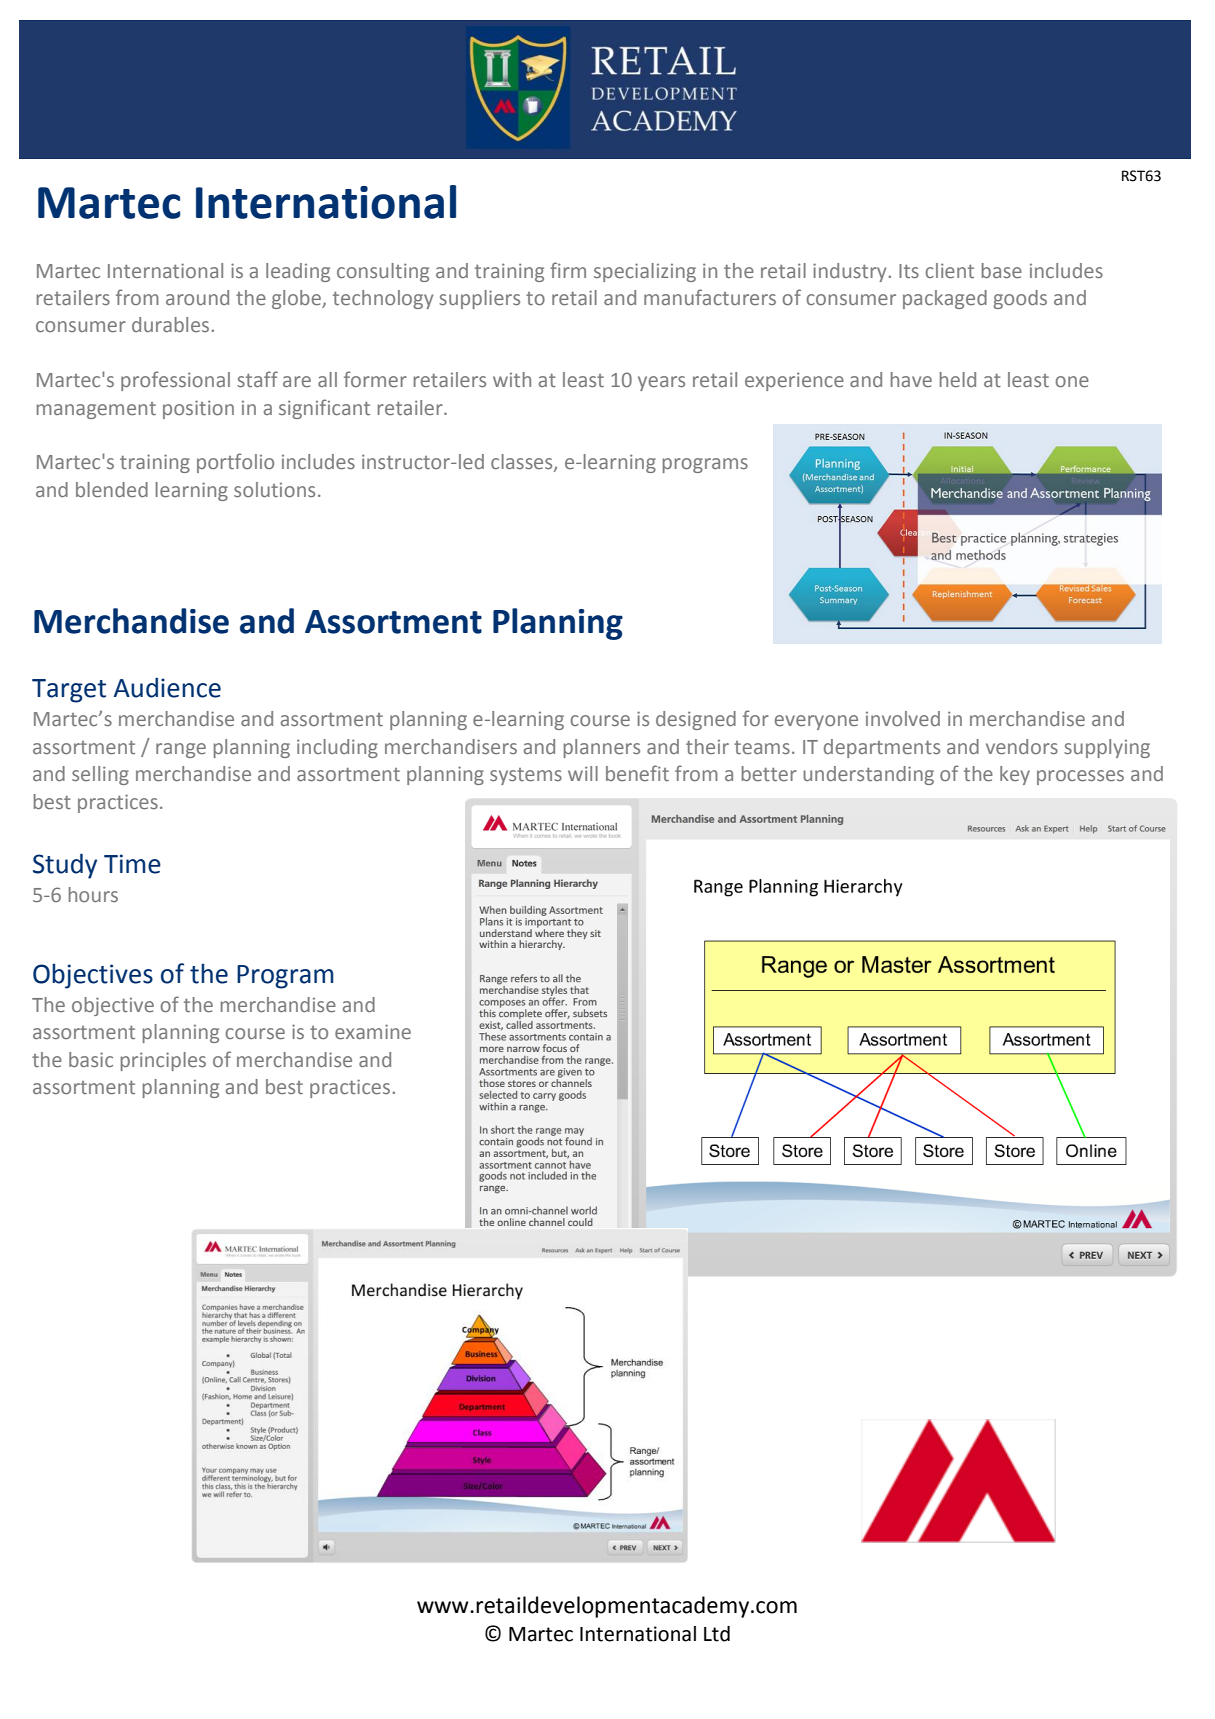 The width and height of the screenshot is (1215, 1719). What do you see at coordinates (93, 894) in the screenshot?
I see `hours` at bounding box center [93, 894].
